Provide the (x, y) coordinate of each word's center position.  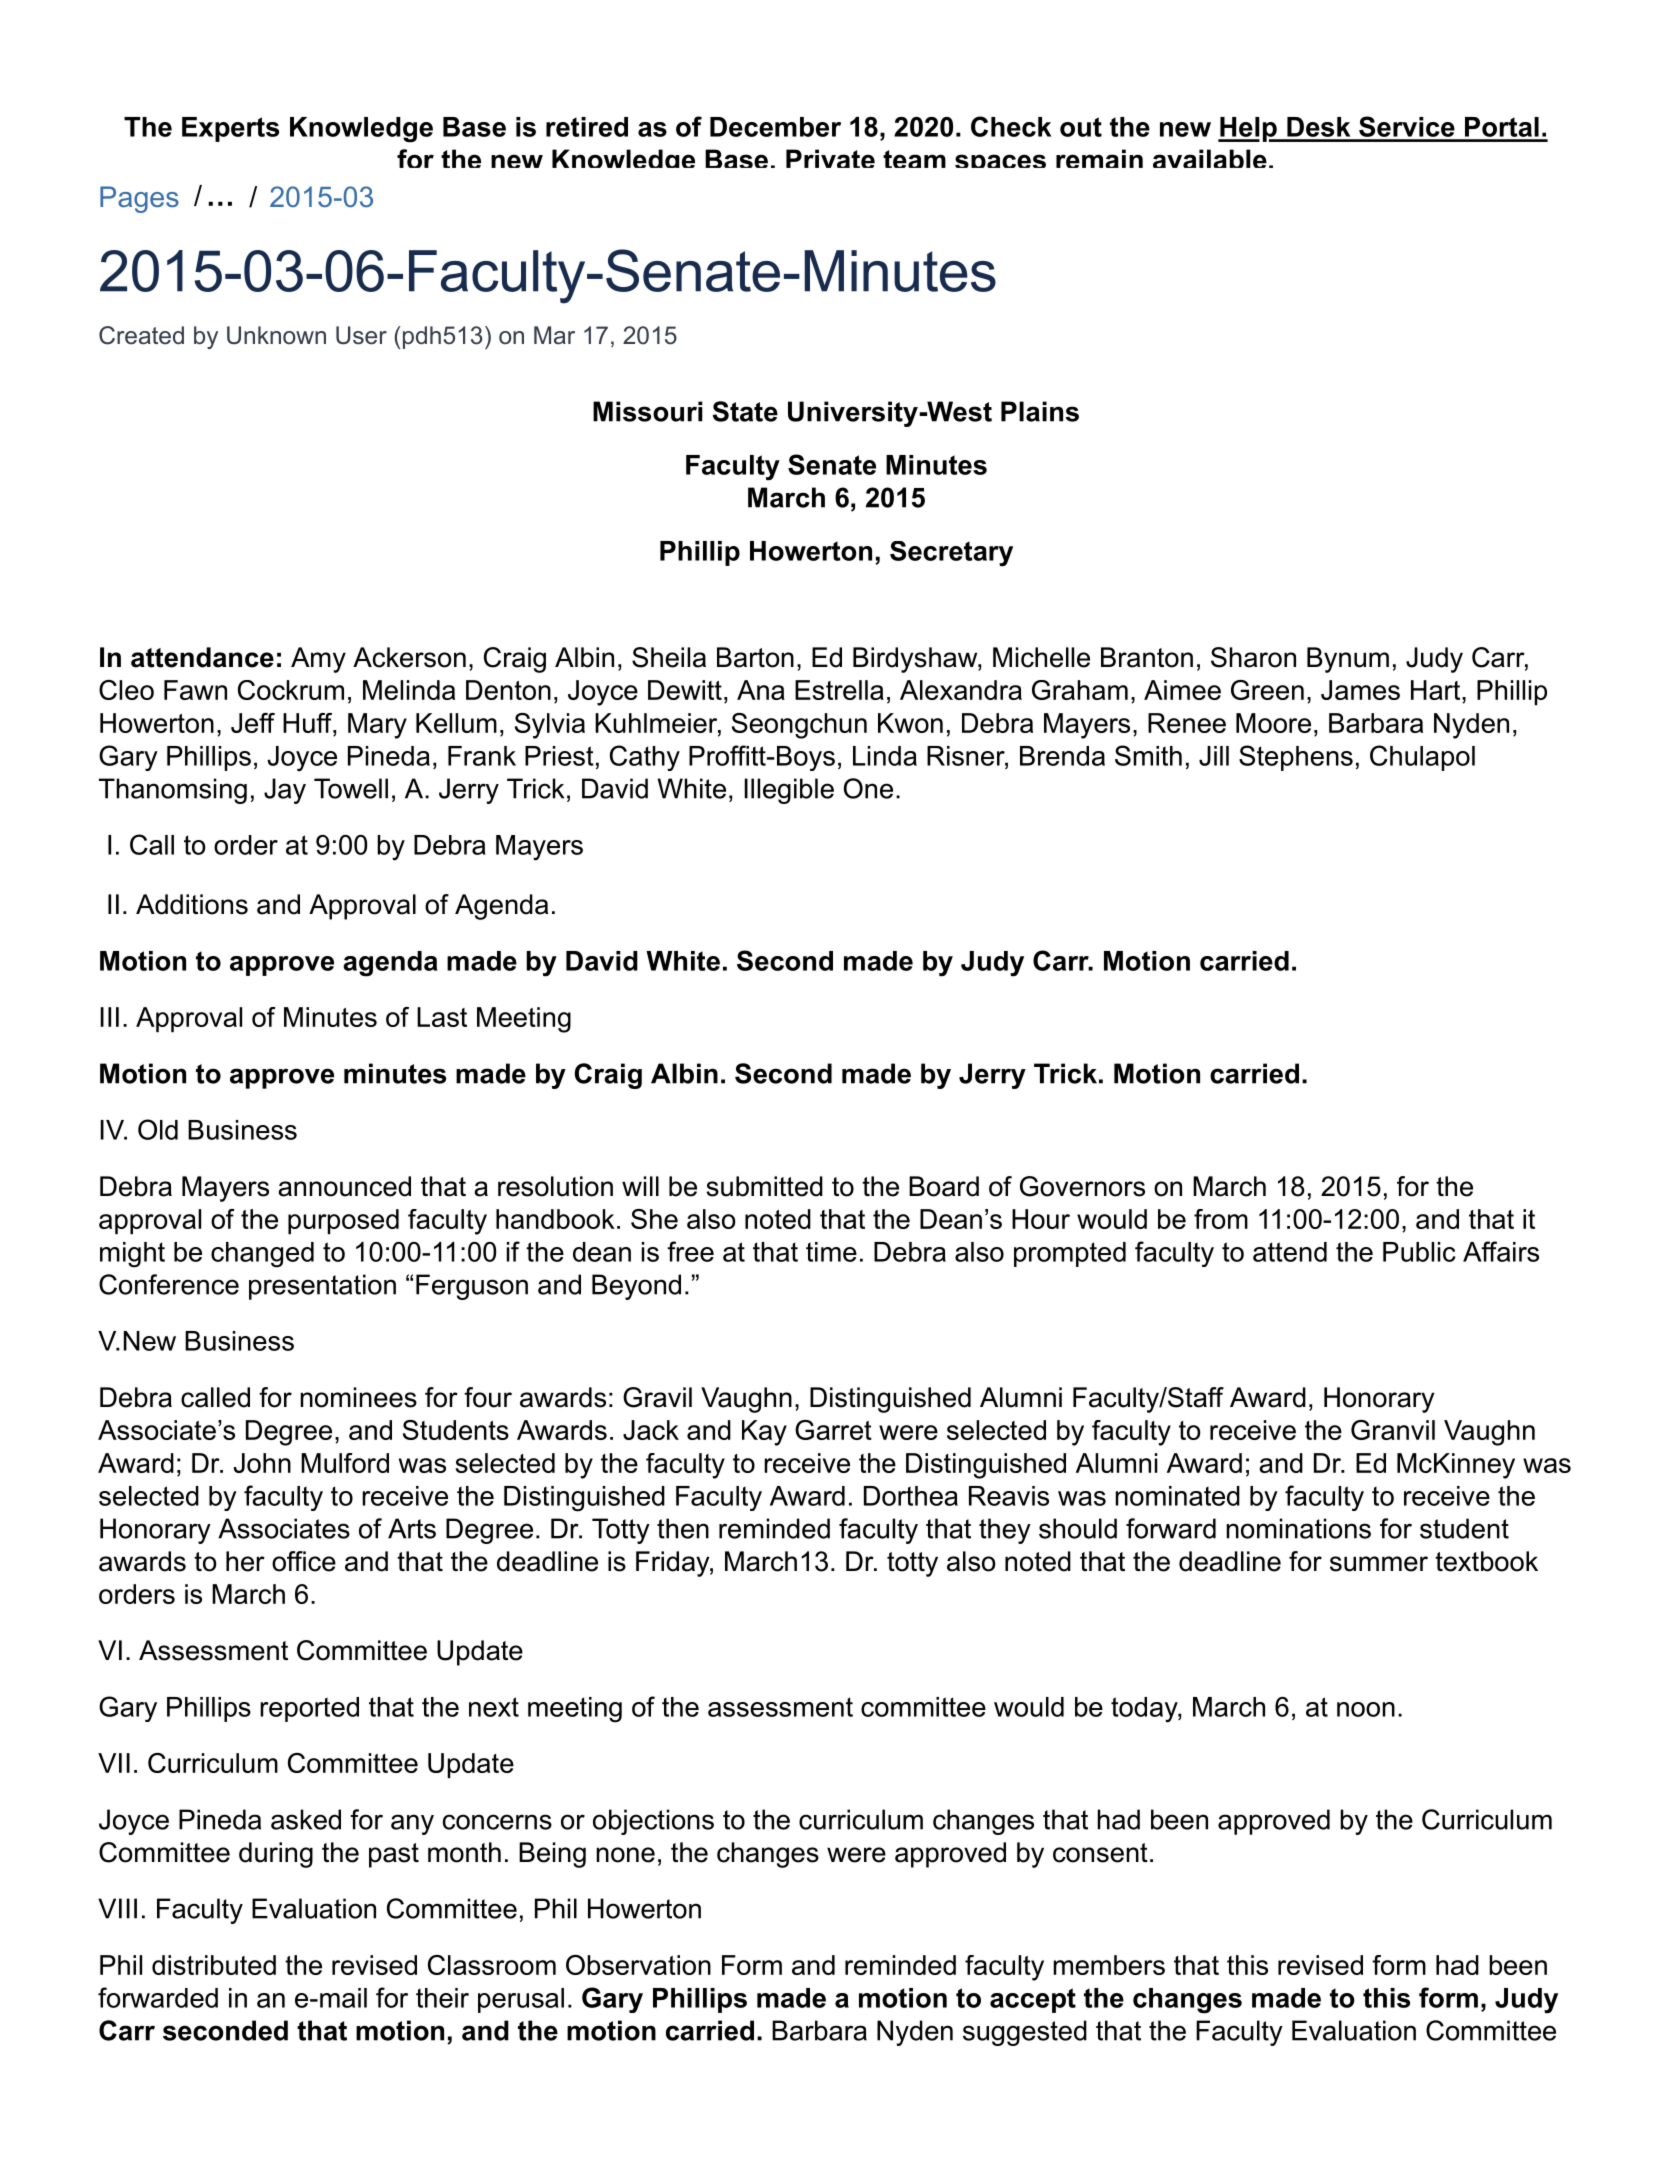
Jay (285, 791)
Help (1248, 129)
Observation (638, 1965)
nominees (358, 1397)
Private (830, 158)
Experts (230, 129)
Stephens (1296, 758)
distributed (214, 1965)
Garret (833, 1430)
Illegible (789, 791)
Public (1419, 1252)
